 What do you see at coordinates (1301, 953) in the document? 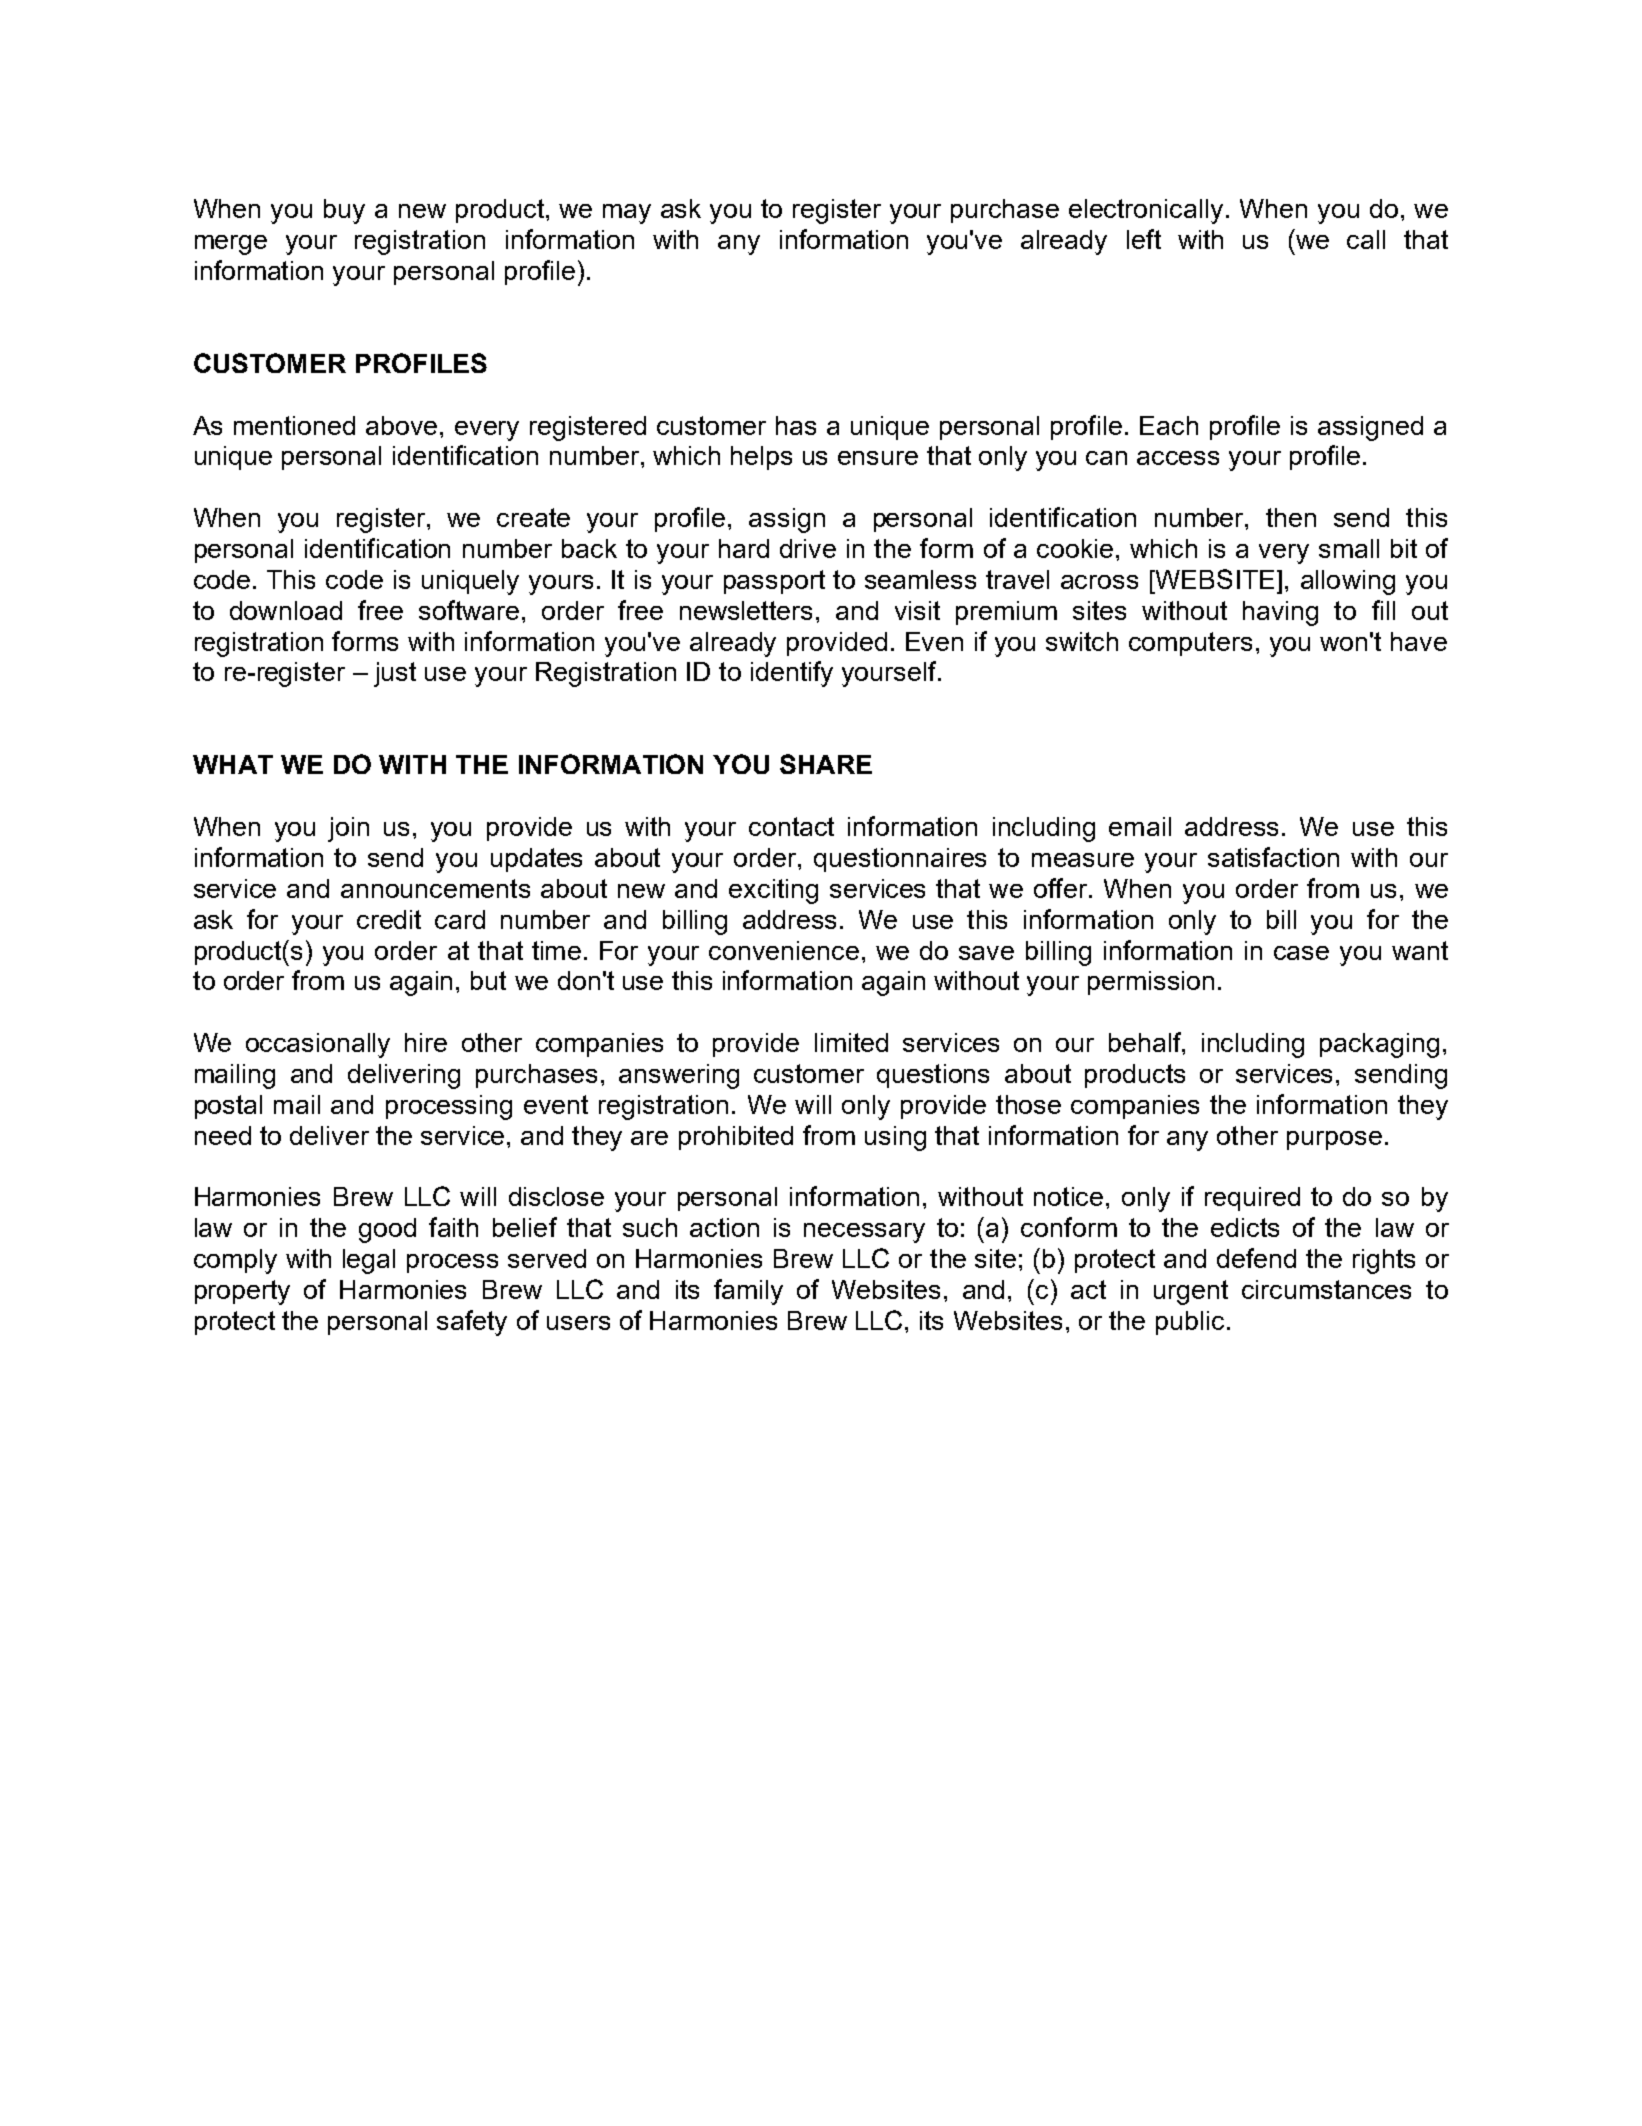
I see `case` at bounding box center [1301, 953].
